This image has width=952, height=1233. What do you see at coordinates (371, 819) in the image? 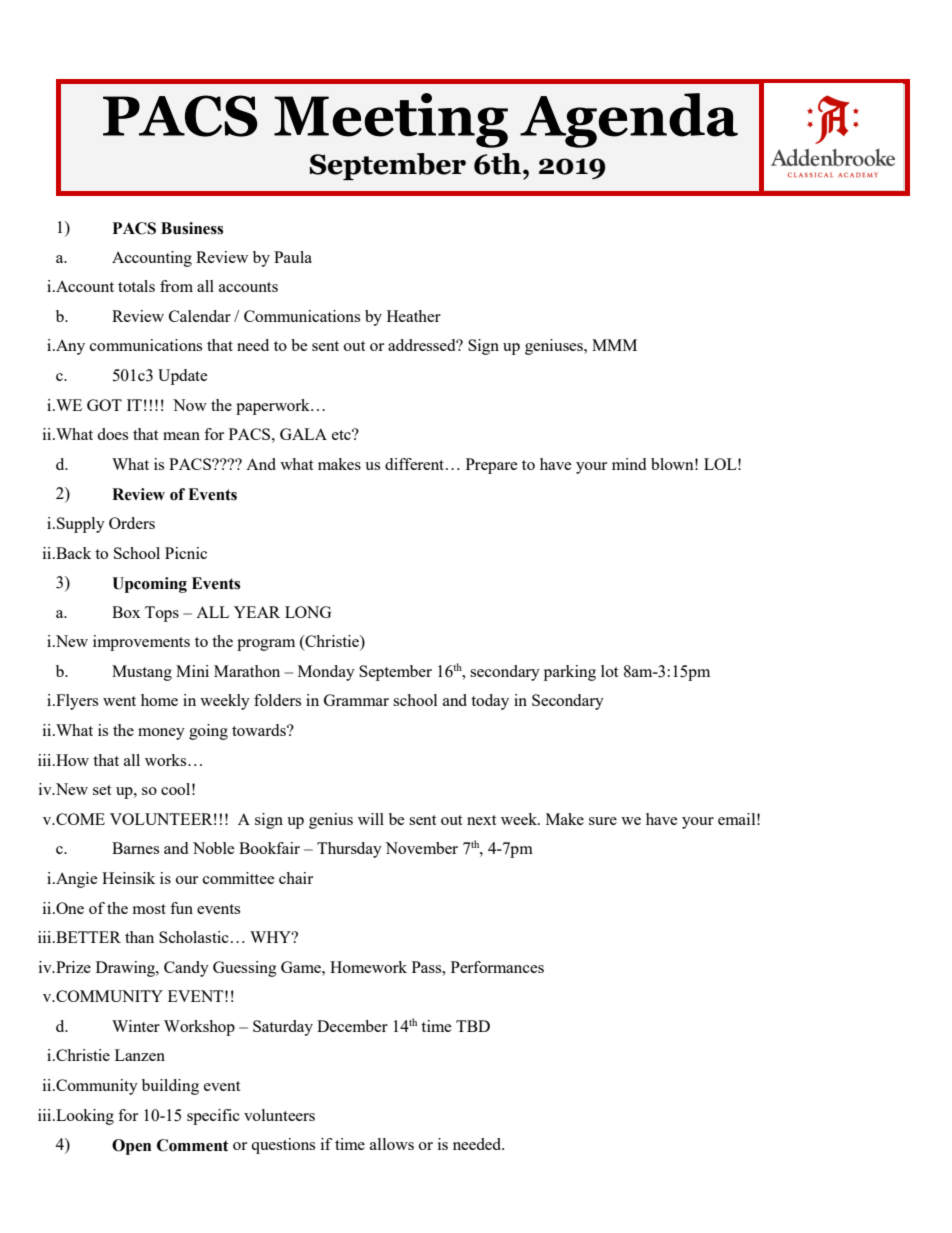
I see `will` at bounding box center [371, 819].
